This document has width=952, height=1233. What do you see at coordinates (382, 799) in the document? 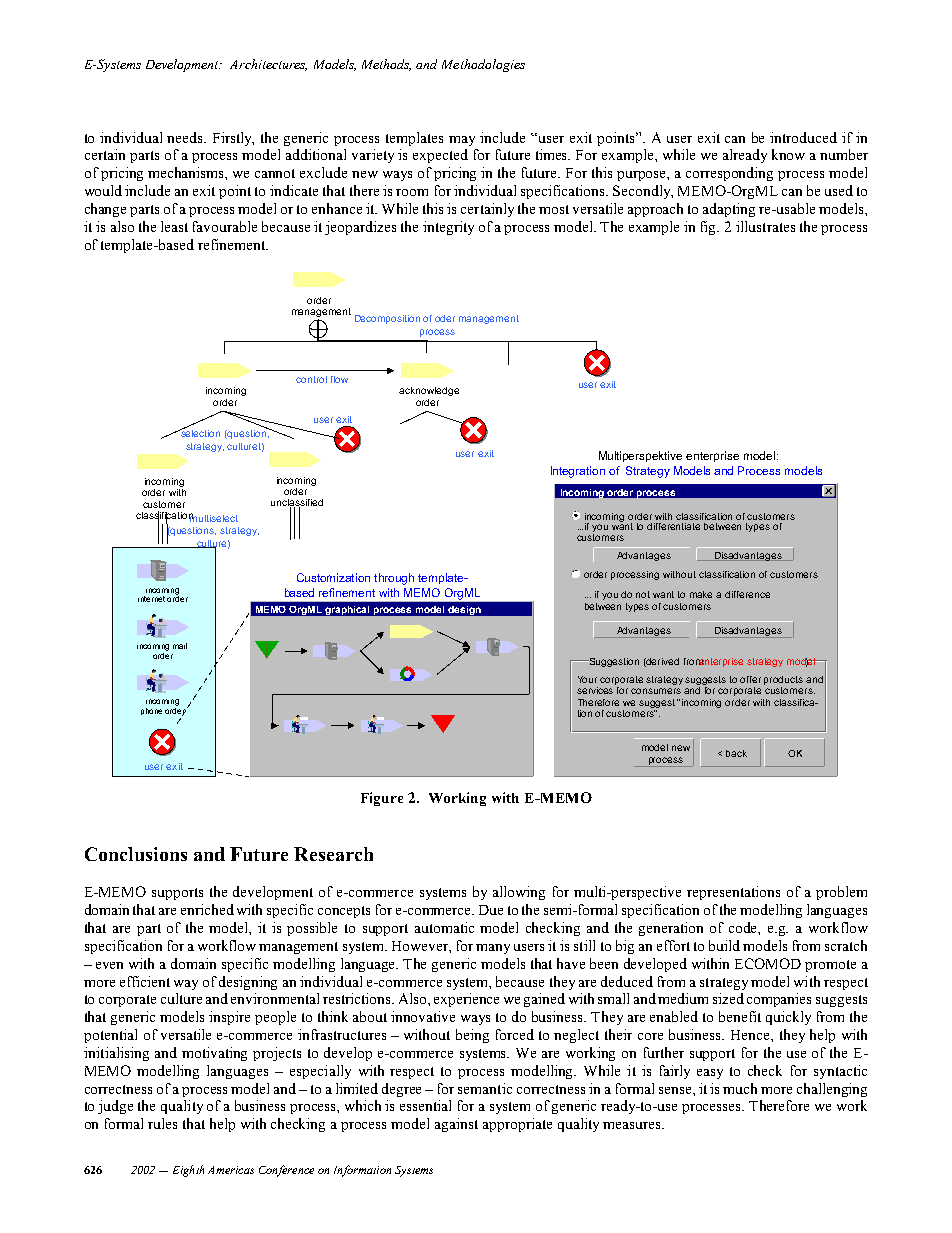
I see `Figure` at bounding box center [382, 799].
